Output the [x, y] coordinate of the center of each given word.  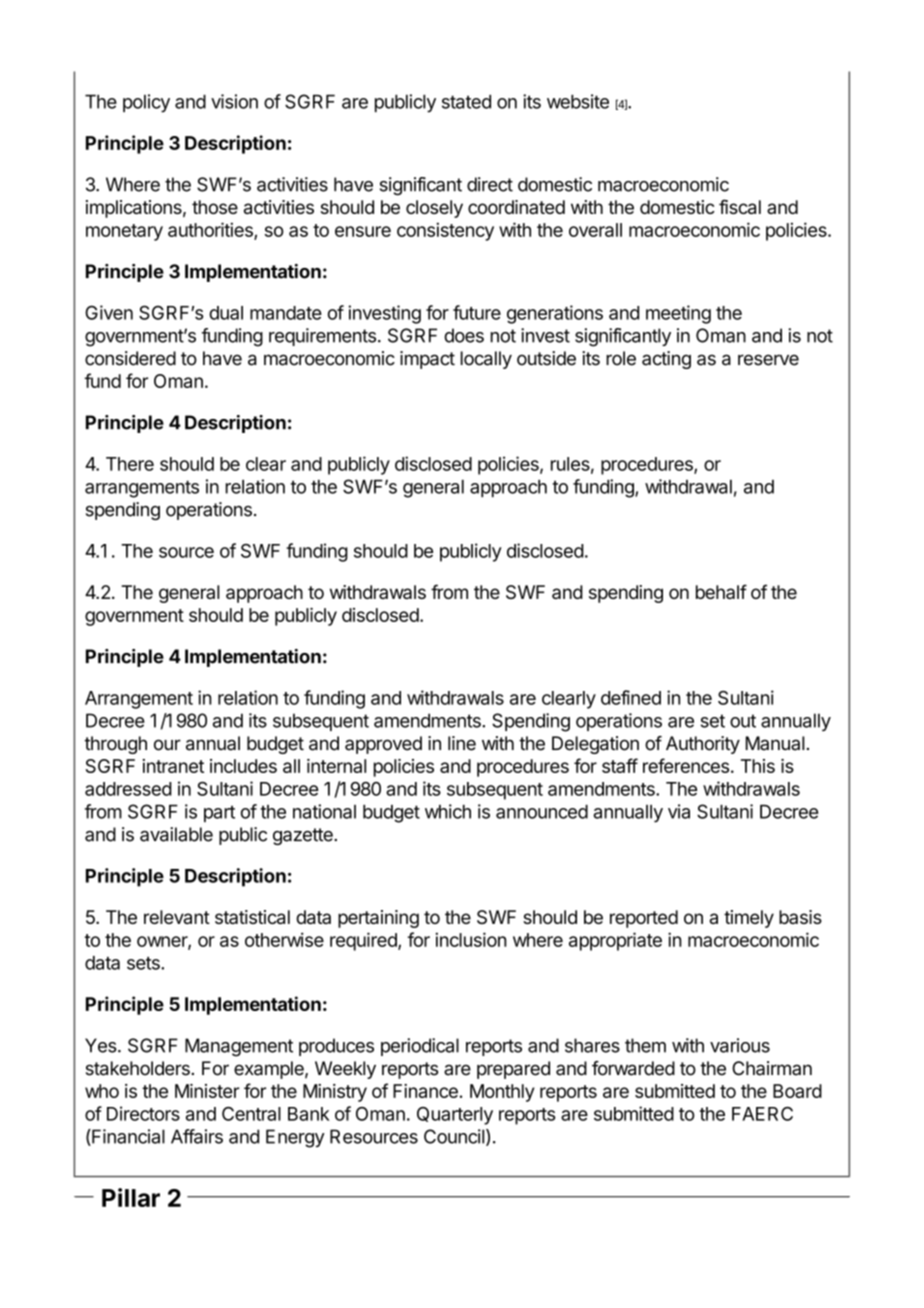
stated [466, 101]
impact [427, 360]
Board [797, 1091]
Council [454, 1136]
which [448, 811]
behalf [721, 591]
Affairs [197, 1136]
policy [146, 103]
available [176, 834]
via [679, 811]
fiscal [740, 206]
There [130, 464]
